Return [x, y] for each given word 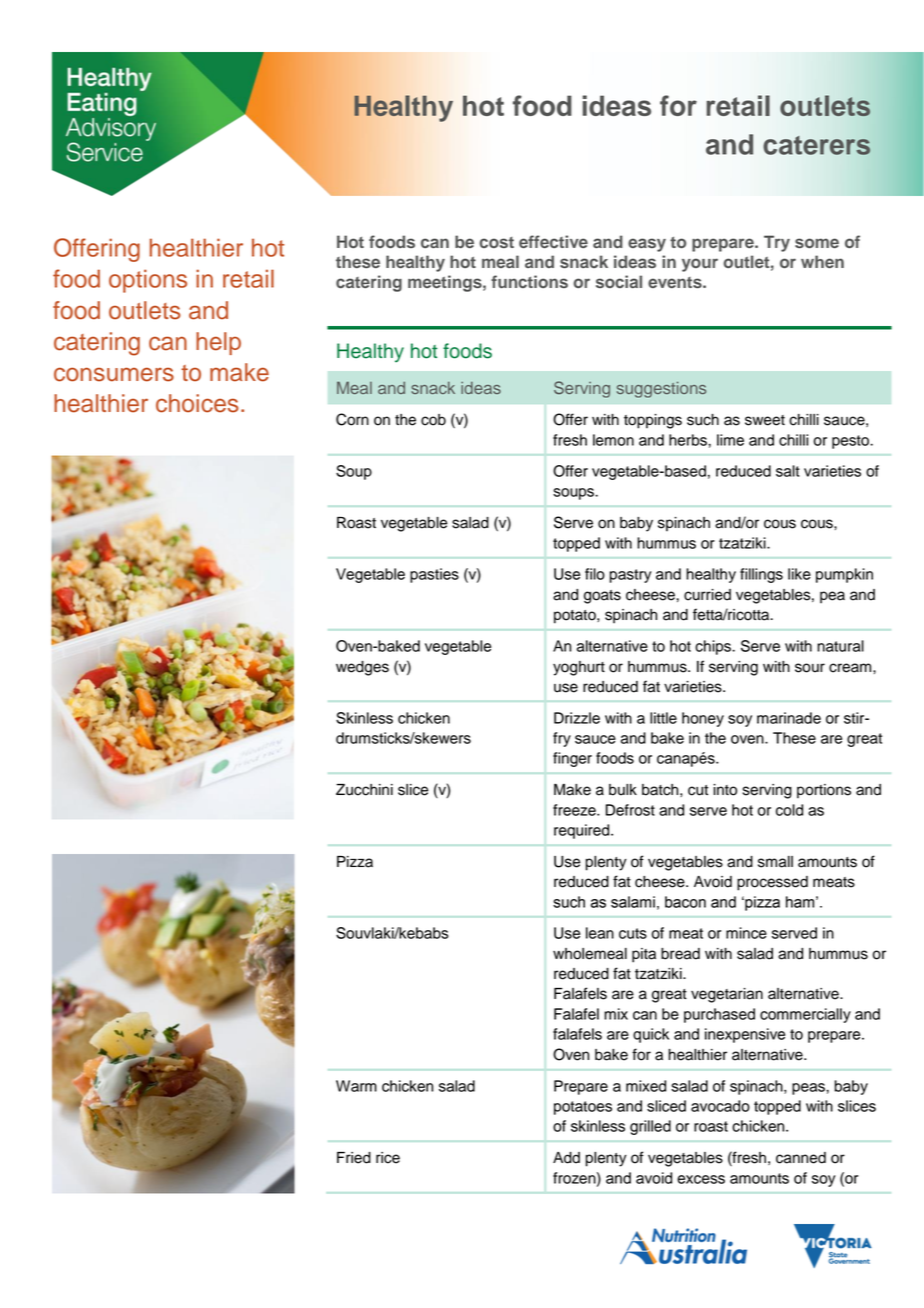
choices [197, 403]
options [148, 281]
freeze [575, 810]
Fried [354, 1158]
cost [496, 242]
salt [788, 471]
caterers [816, 145]
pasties [434, 575]
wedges [362, 668]
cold [789, 810]
